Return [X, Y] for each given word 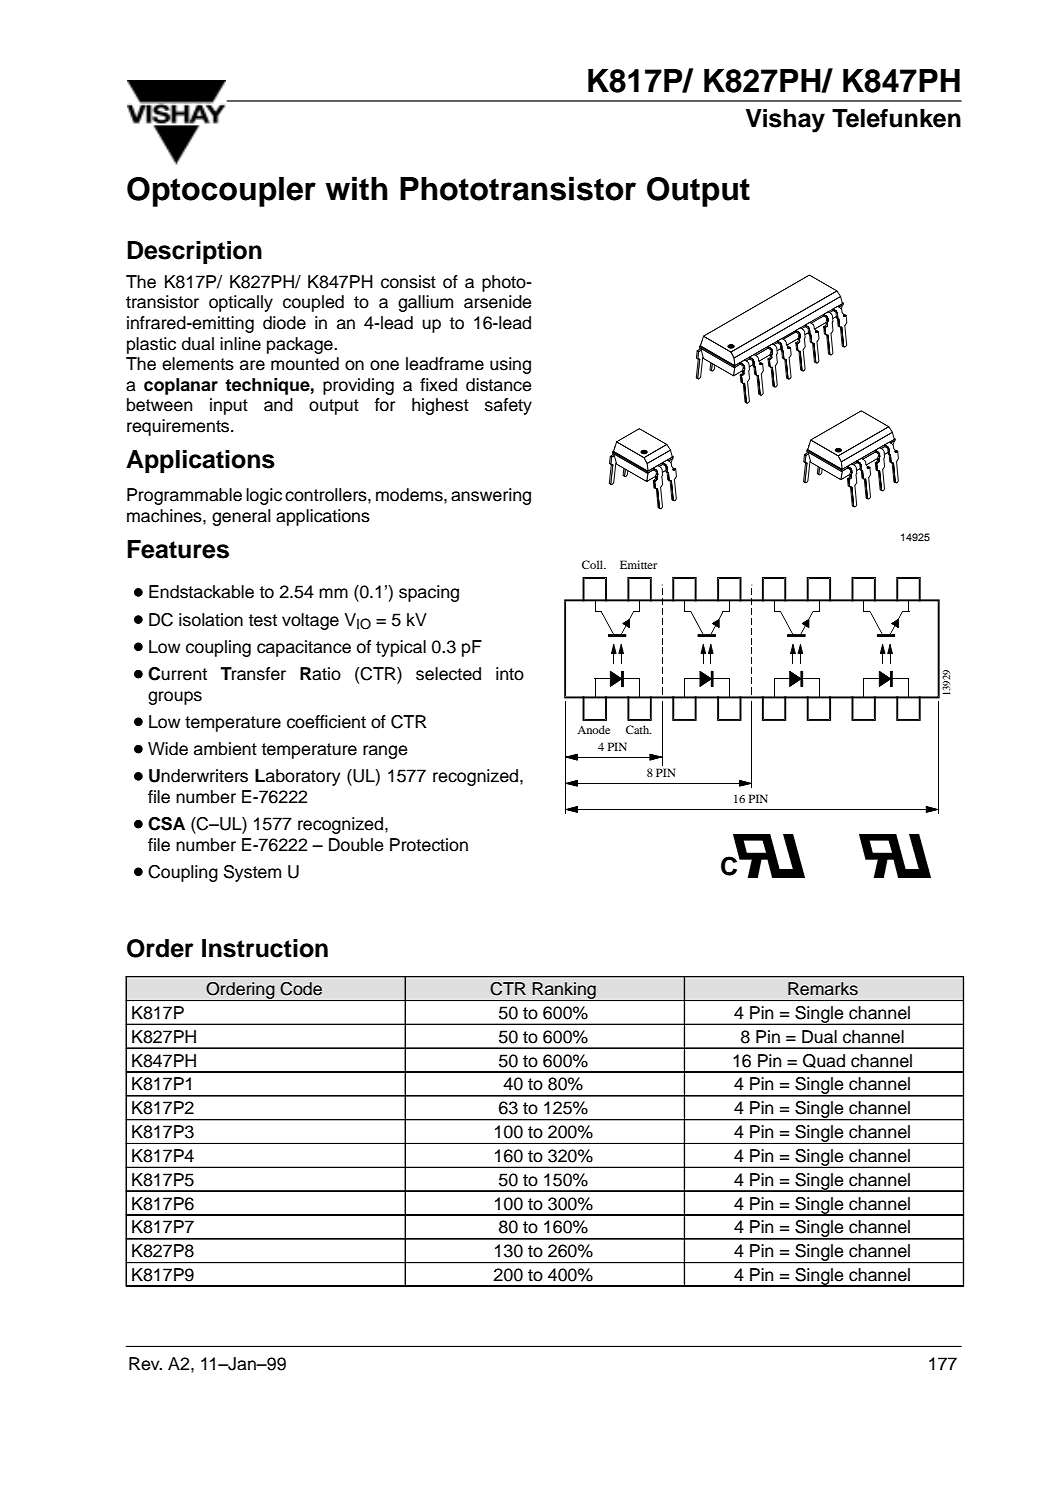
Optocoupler [221, 192]
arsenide [498, 302]
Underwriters [198, 776]
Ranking [564, 991]
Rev [145, 1364]
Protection [429, 845]
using [510, 365]
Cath [639, 729]
